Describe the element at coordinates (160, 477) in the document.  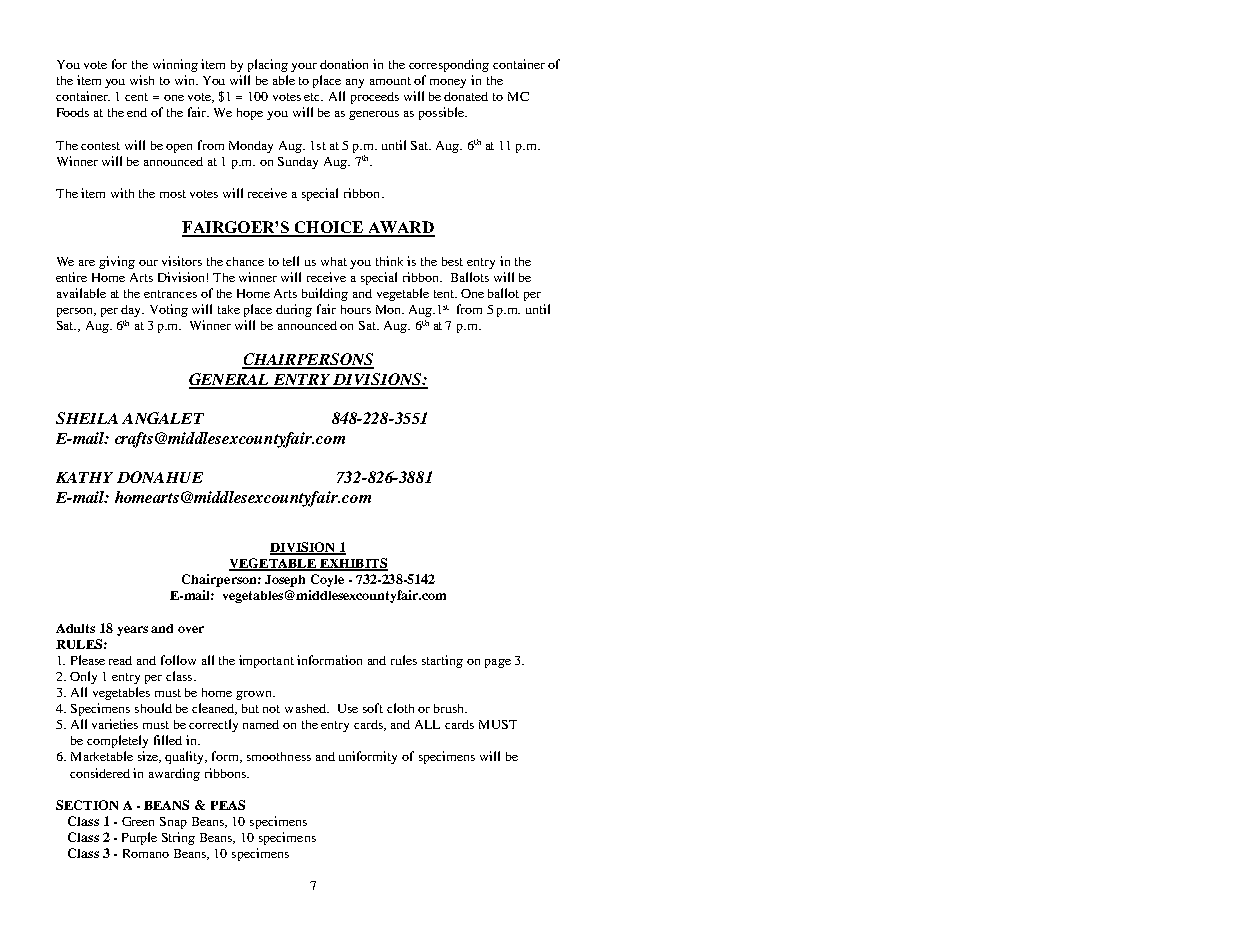
I see `DONAHUE` at that location.
